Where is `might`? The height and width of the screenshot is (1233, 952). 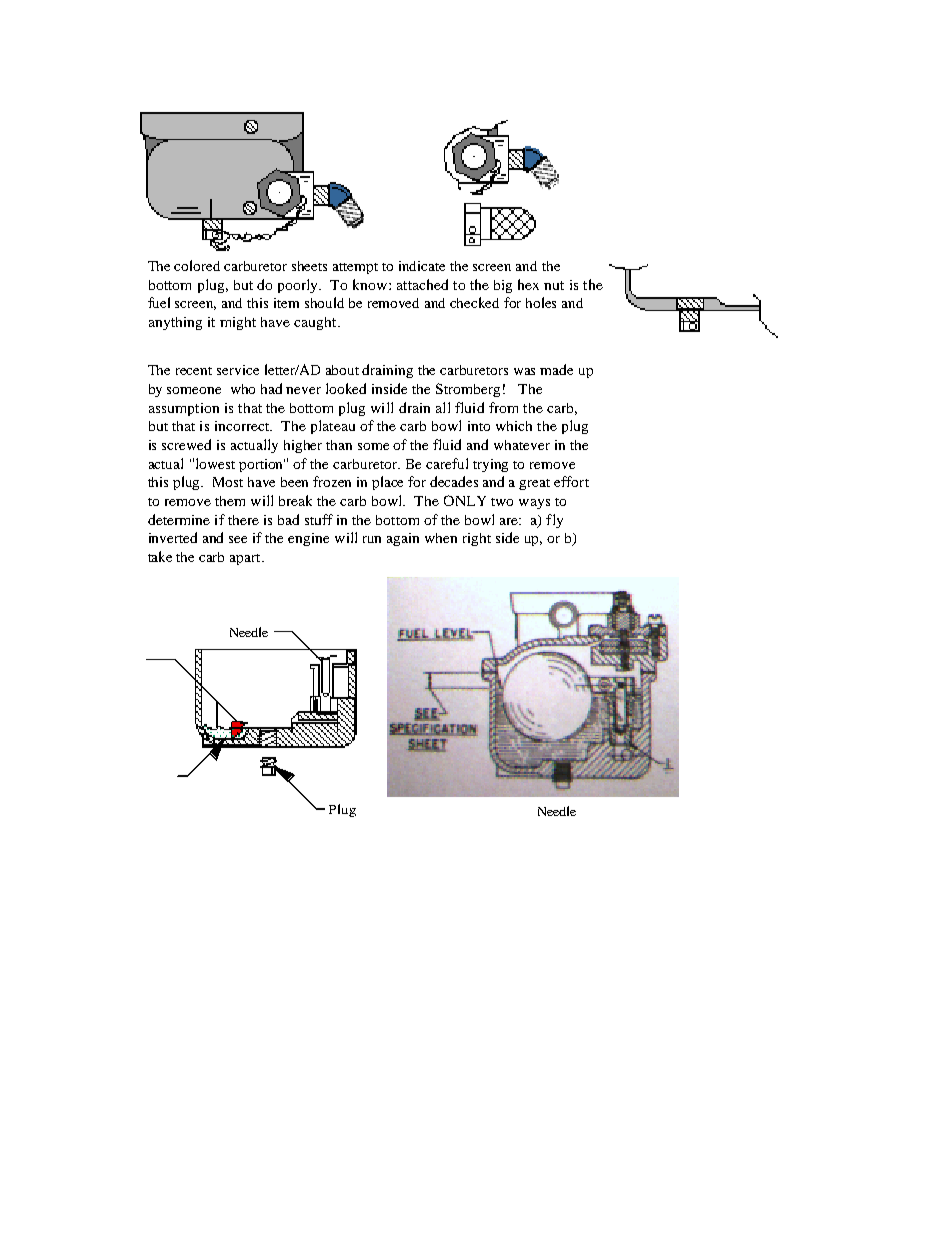
might is located at coordinates (238, 323).
